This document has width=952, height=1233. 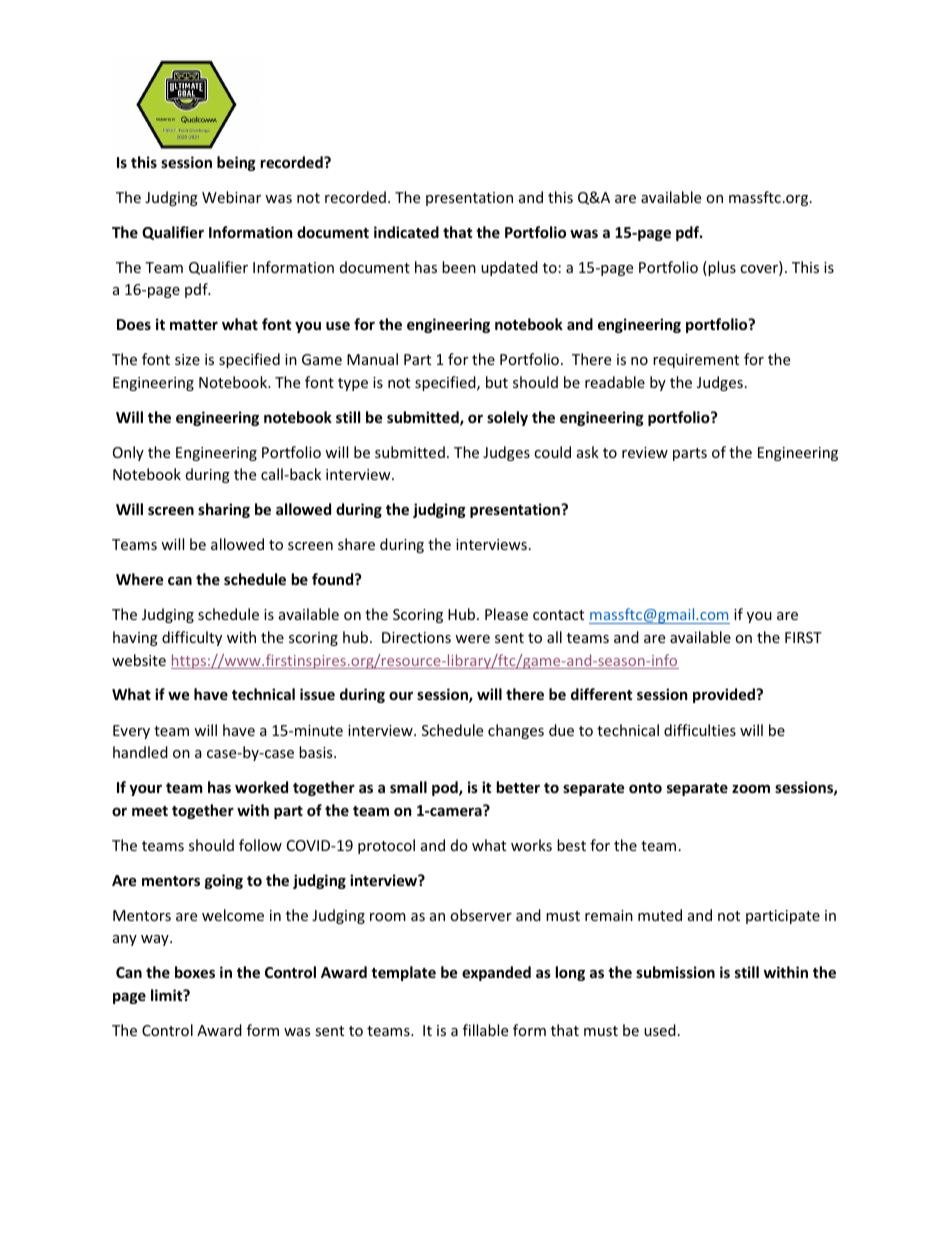 I want to click on meet, so click(x=150, y=811).
